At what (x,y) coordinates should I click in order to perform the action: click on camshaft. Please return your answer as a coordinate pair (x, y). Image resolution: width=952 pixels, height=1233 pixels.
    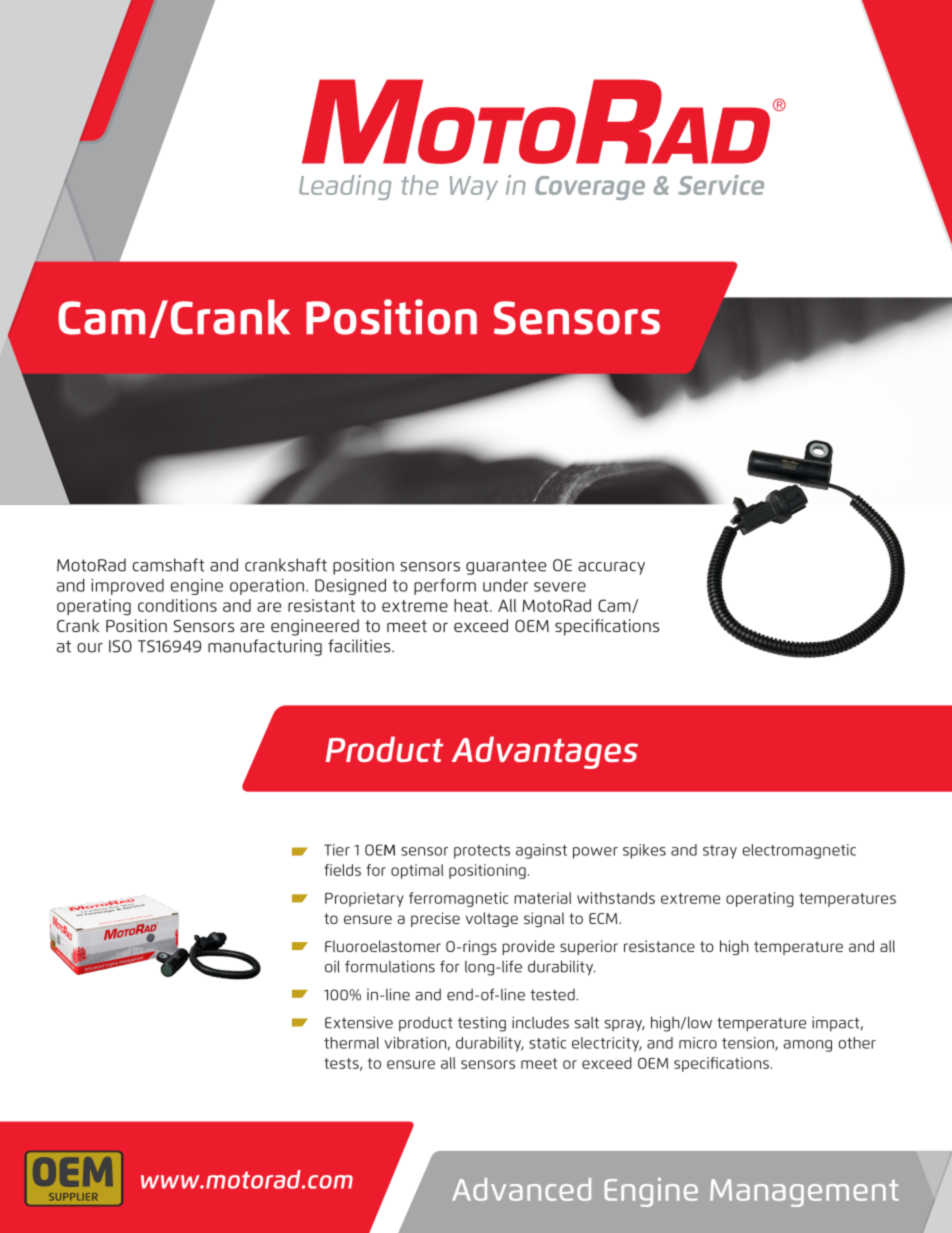
    Looking at the image, I should click on (168, 565).
